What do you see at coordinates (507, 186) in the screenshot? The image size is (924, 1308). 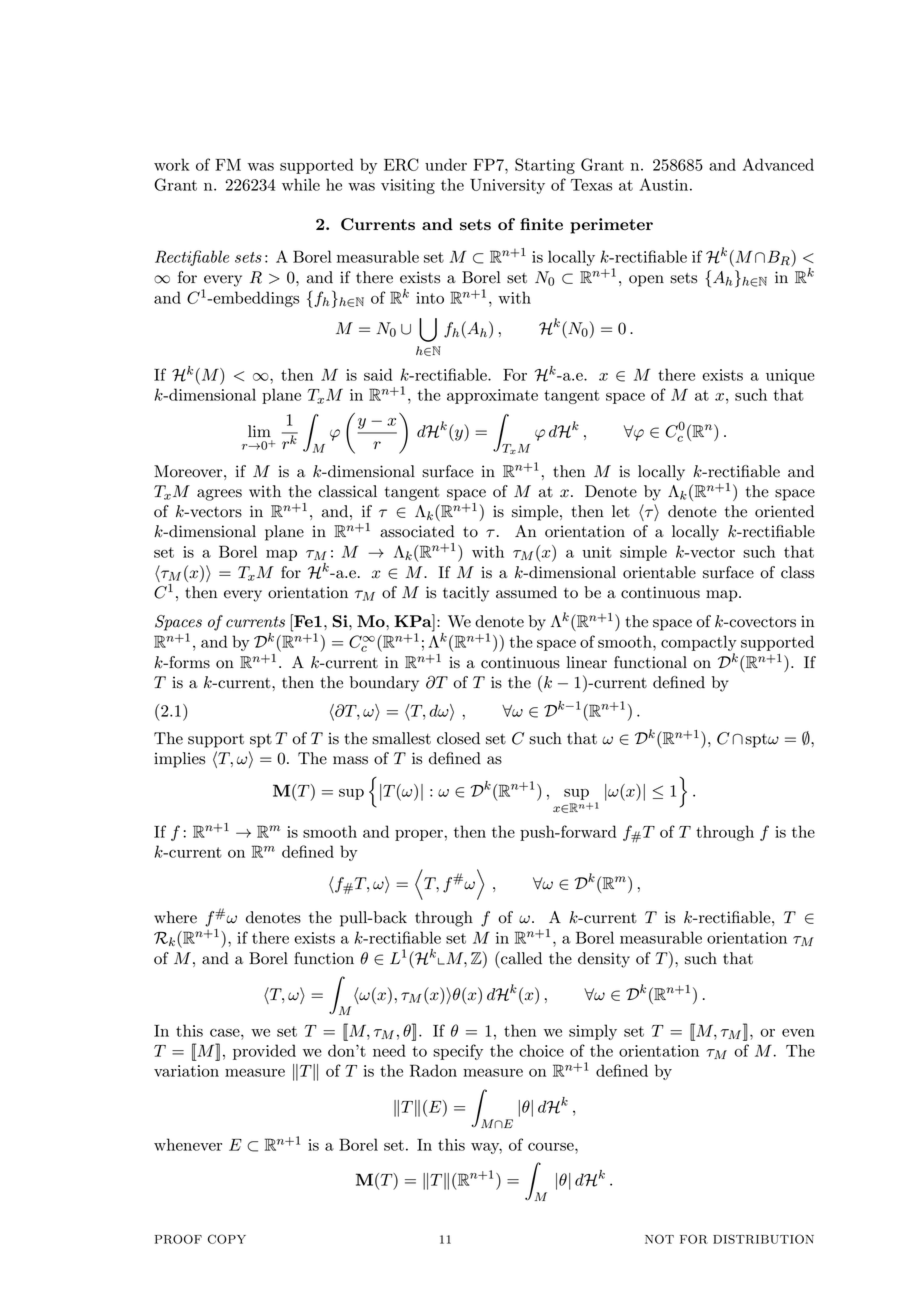 I see `University` at bounding box center [507, 186].
